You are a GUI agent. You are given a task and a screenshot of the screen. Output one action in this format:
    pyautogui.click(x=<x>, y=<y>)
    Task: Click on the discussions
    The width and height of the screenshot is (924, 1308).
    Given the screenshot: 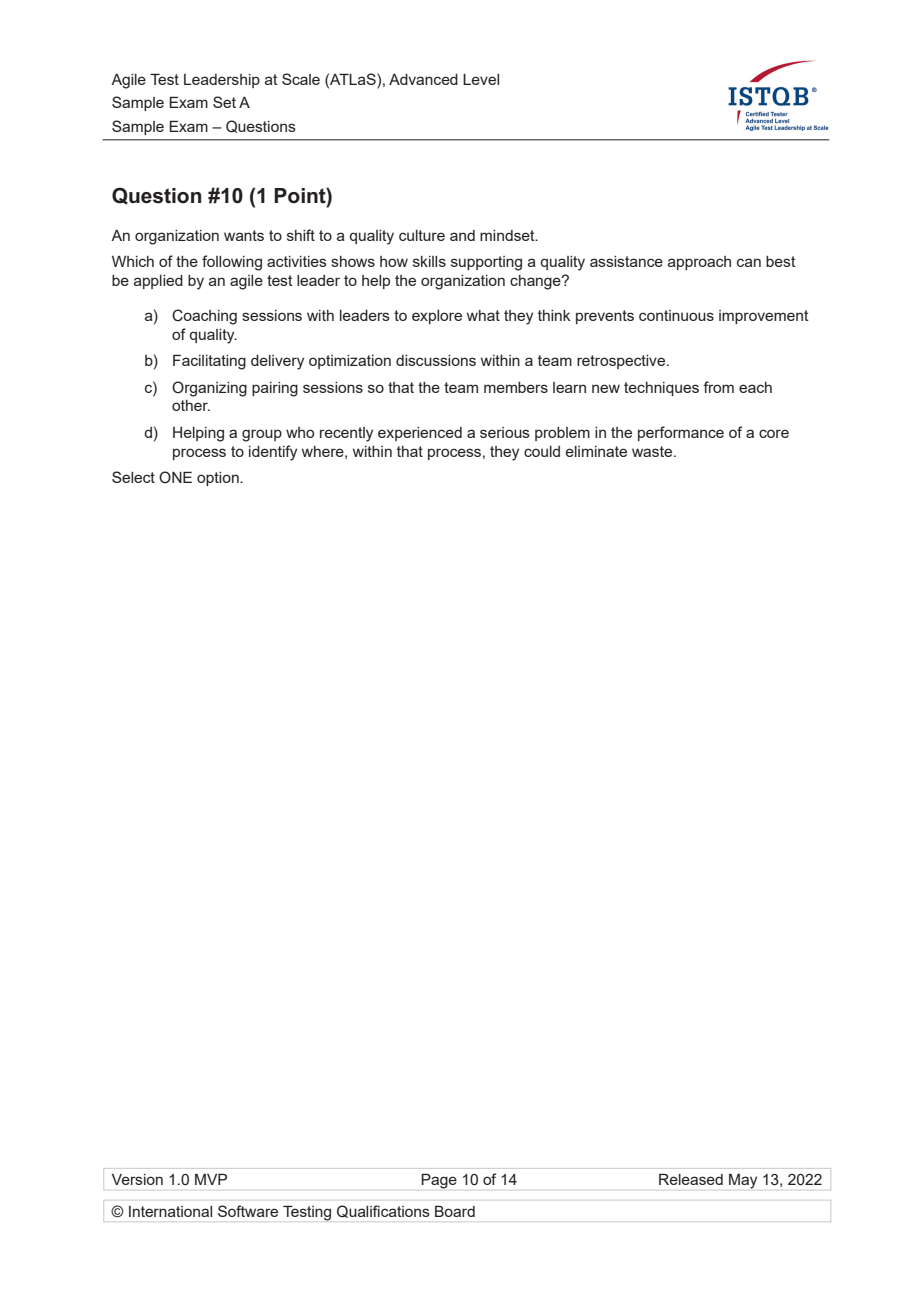 What is the action you would take?
    pyautogui.click(x=436, y=360)
